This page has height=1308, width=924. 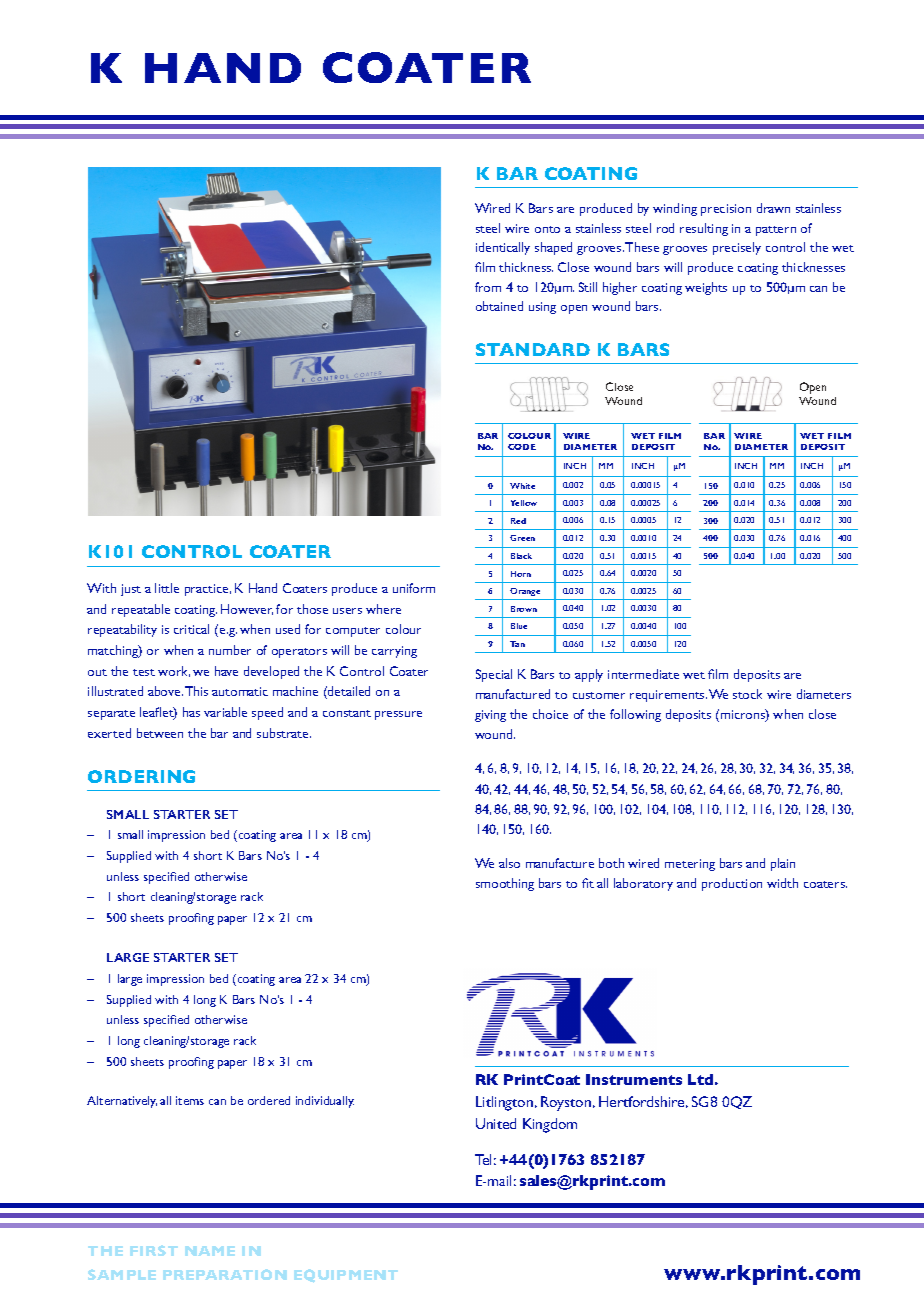 What do you see at coordinates (325, 1102) in the page?
I see `individually` at bounding box center [325, 1102].
